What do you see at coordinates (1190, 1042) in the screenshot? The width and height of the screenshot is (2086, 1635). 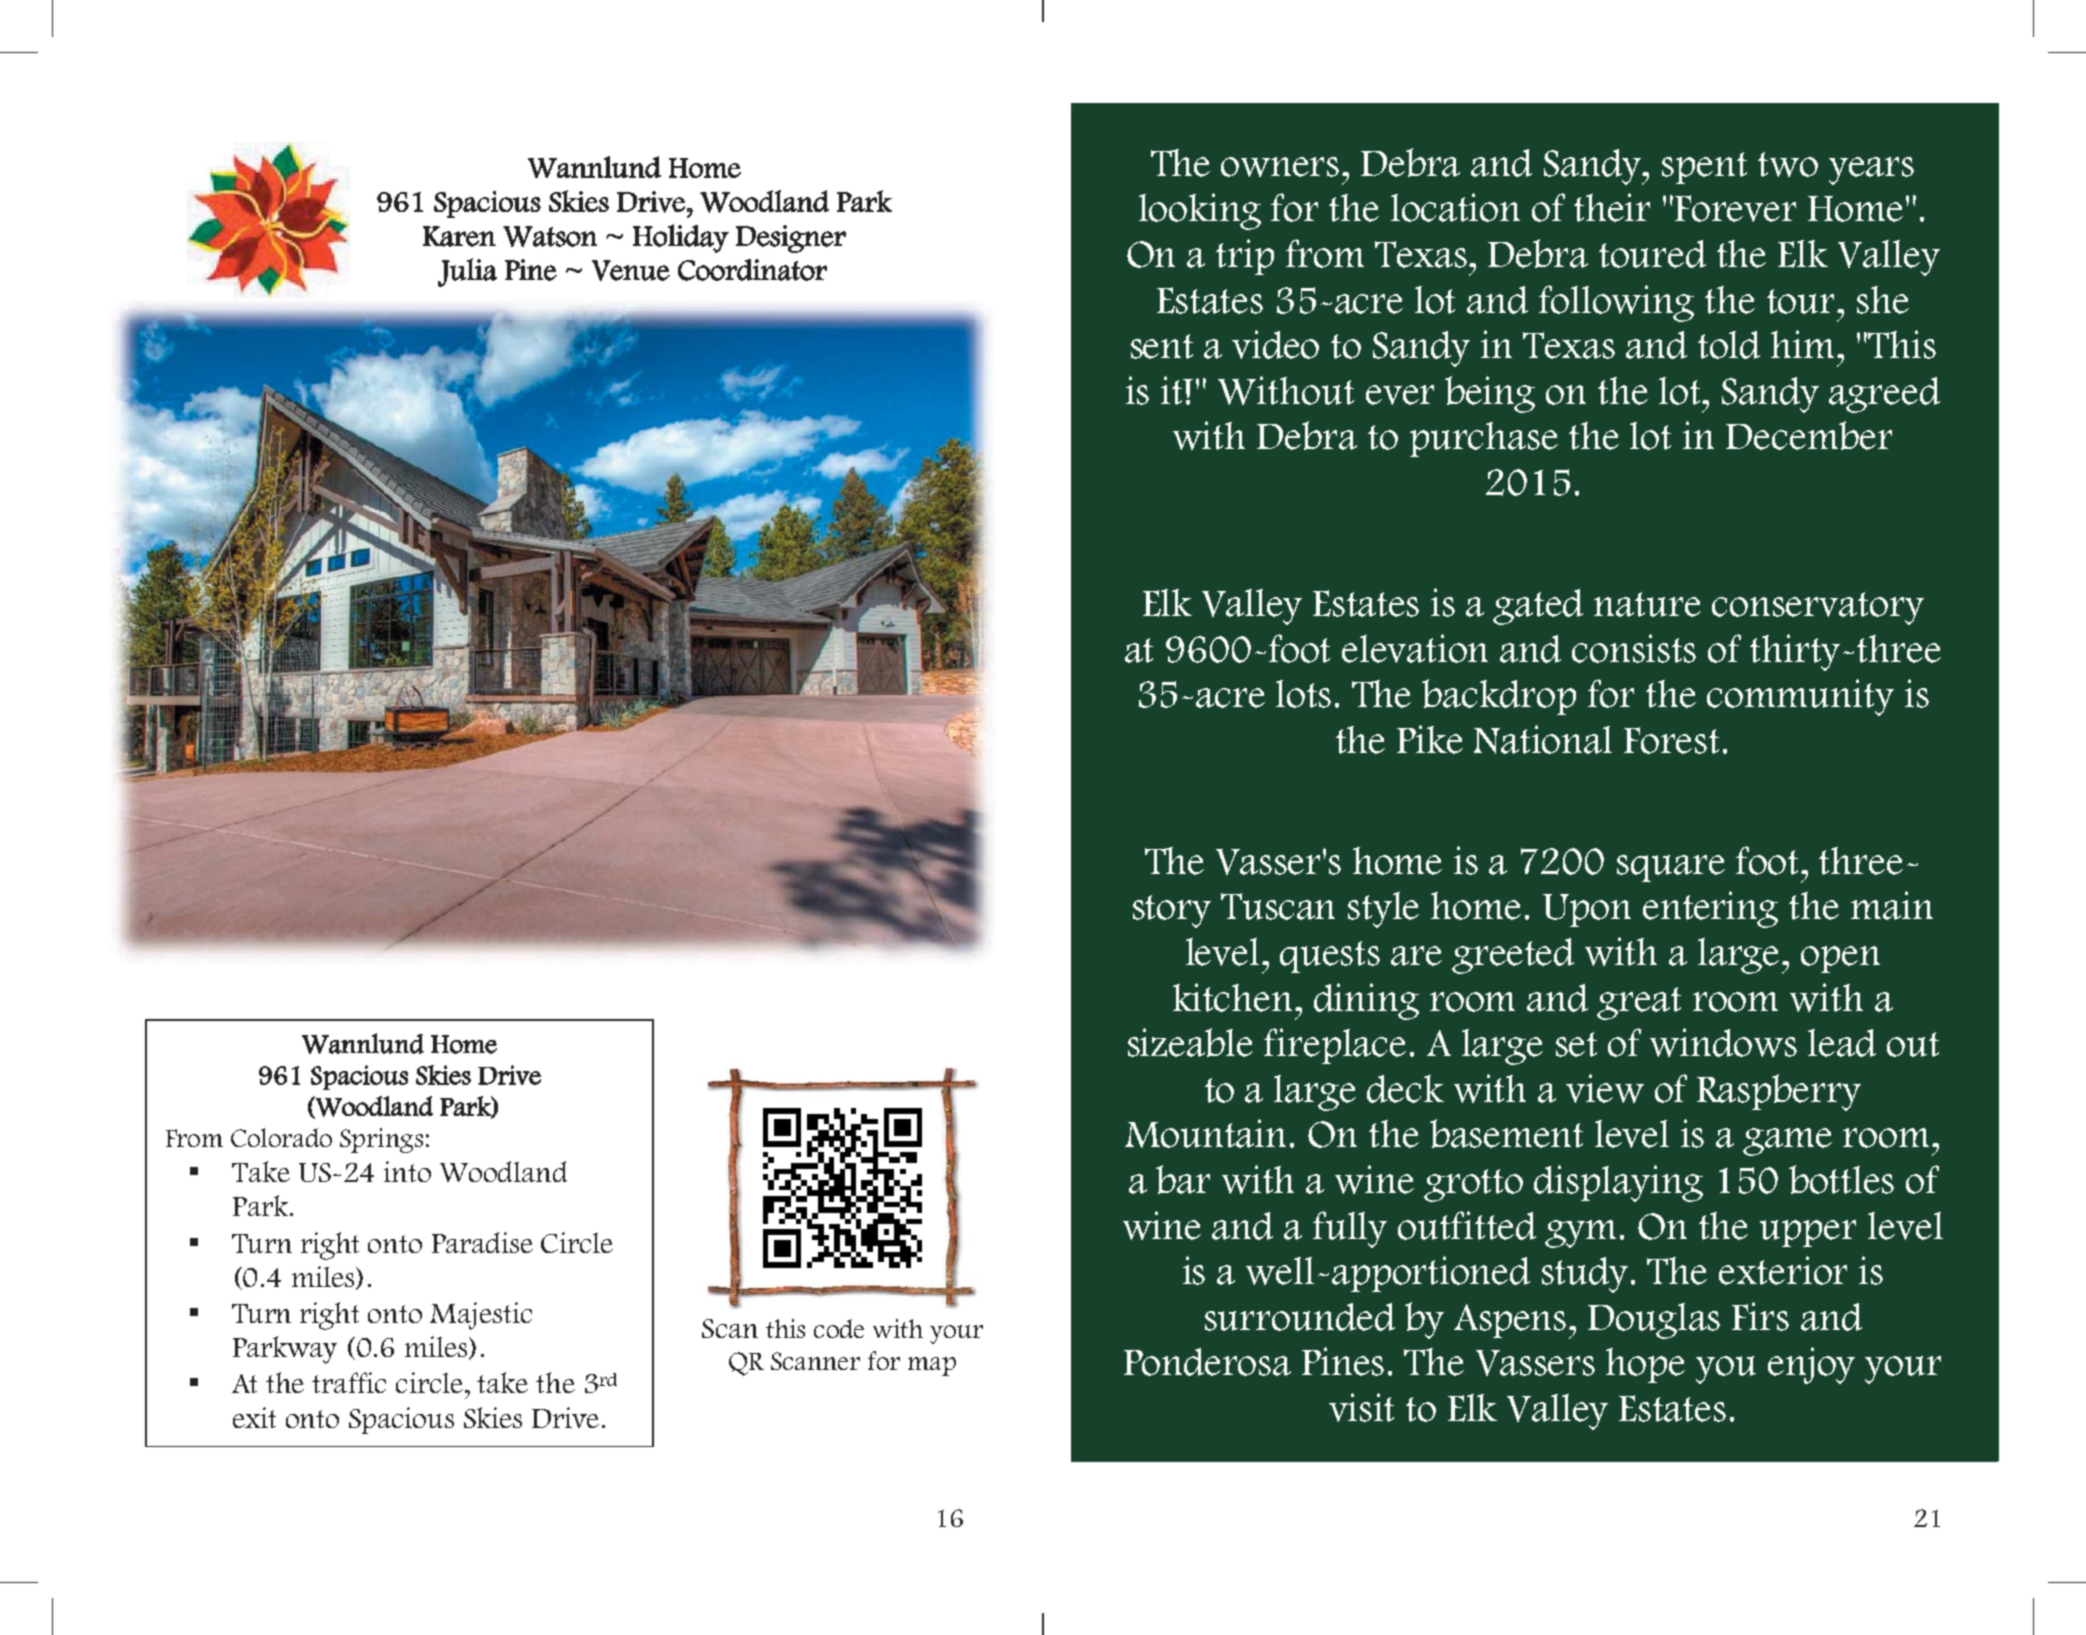 I see `sizeable` at bounding box center [1190, 1042].
